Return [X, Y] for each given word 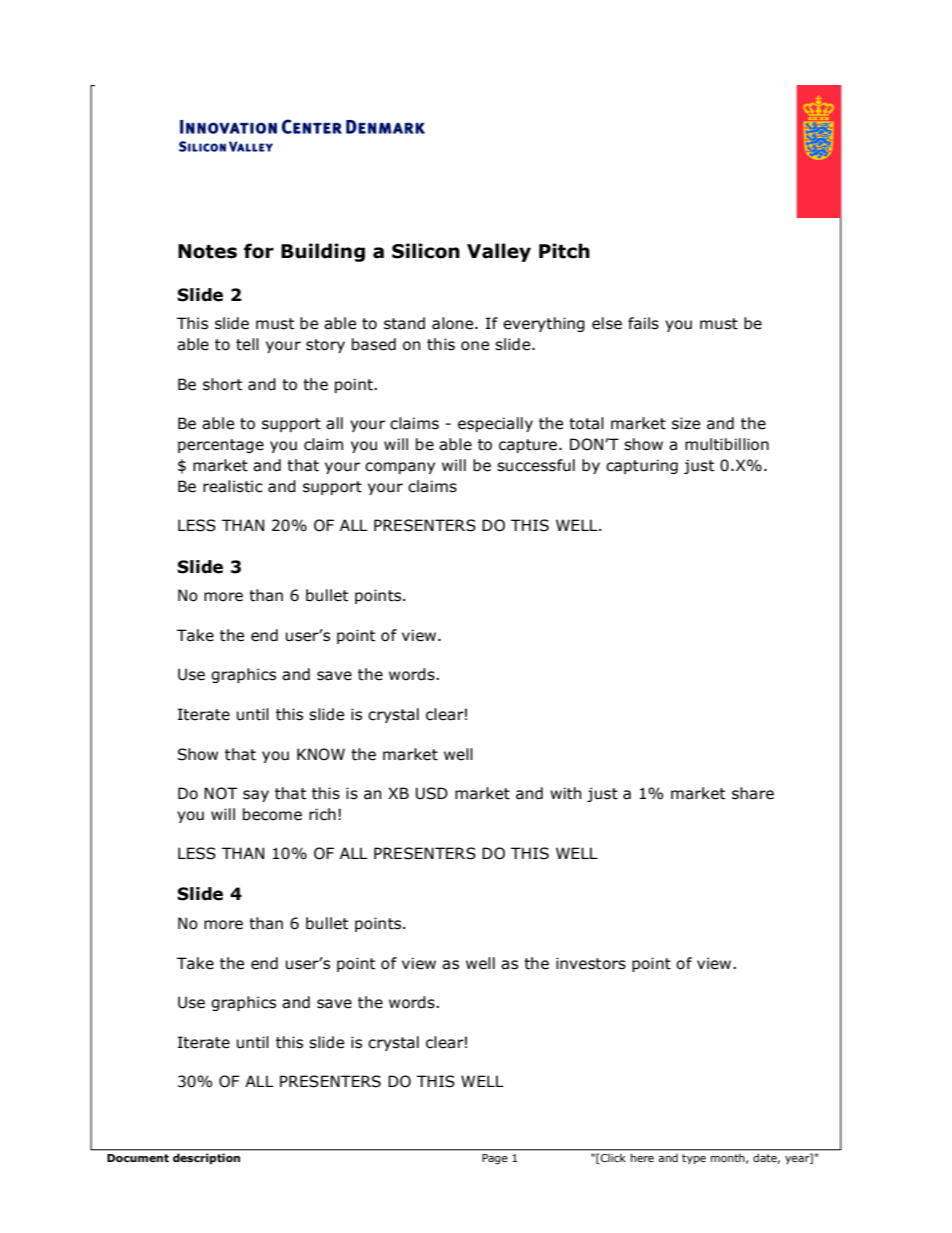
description [206, 1159]
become [272, 814]
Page [495, 1159]
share [753, 793]
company [400, 468]
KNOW [321, 754]
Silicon [426, 251]
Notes [207, 251]
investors [591, 963]
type [694, 1159]
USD [432, 793]
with [565, 793]
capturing [642, 466]
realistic [233, 486]
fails [643, 323]
